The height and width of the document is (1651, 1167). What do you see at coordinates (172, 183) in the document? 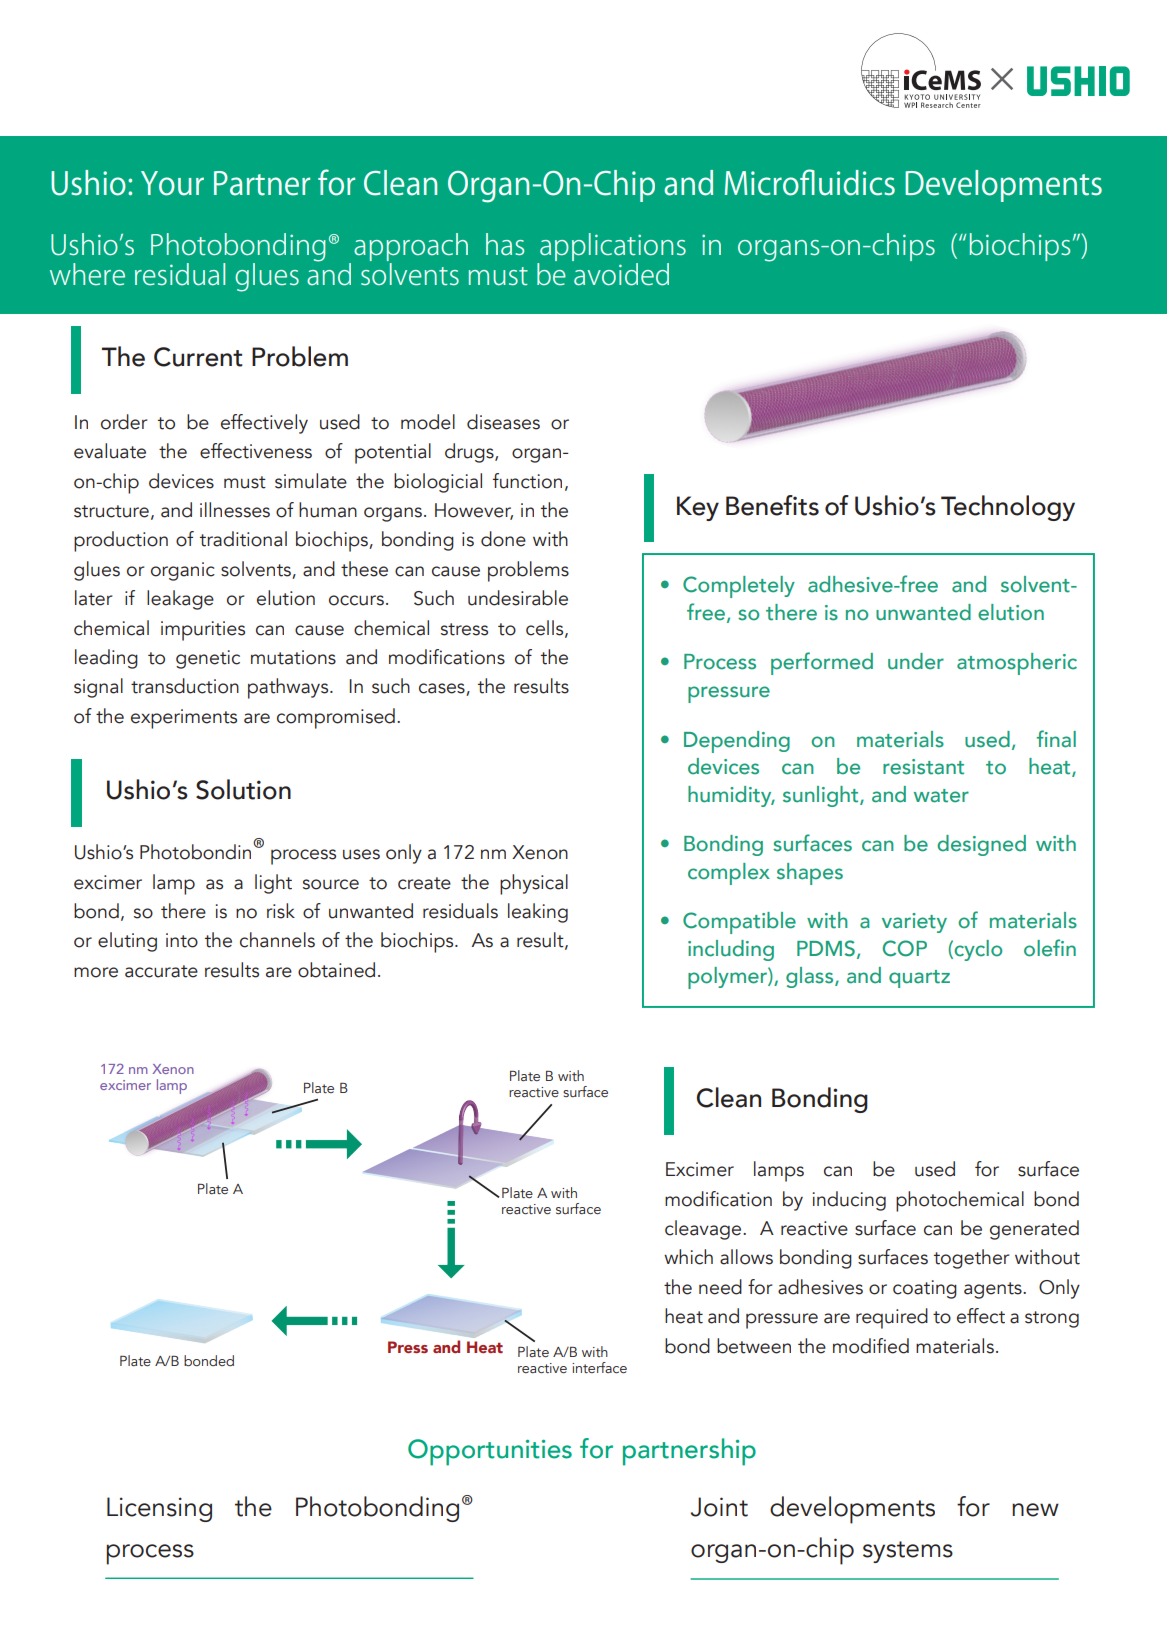
I see `Your` at bounding box center [172, 183].
